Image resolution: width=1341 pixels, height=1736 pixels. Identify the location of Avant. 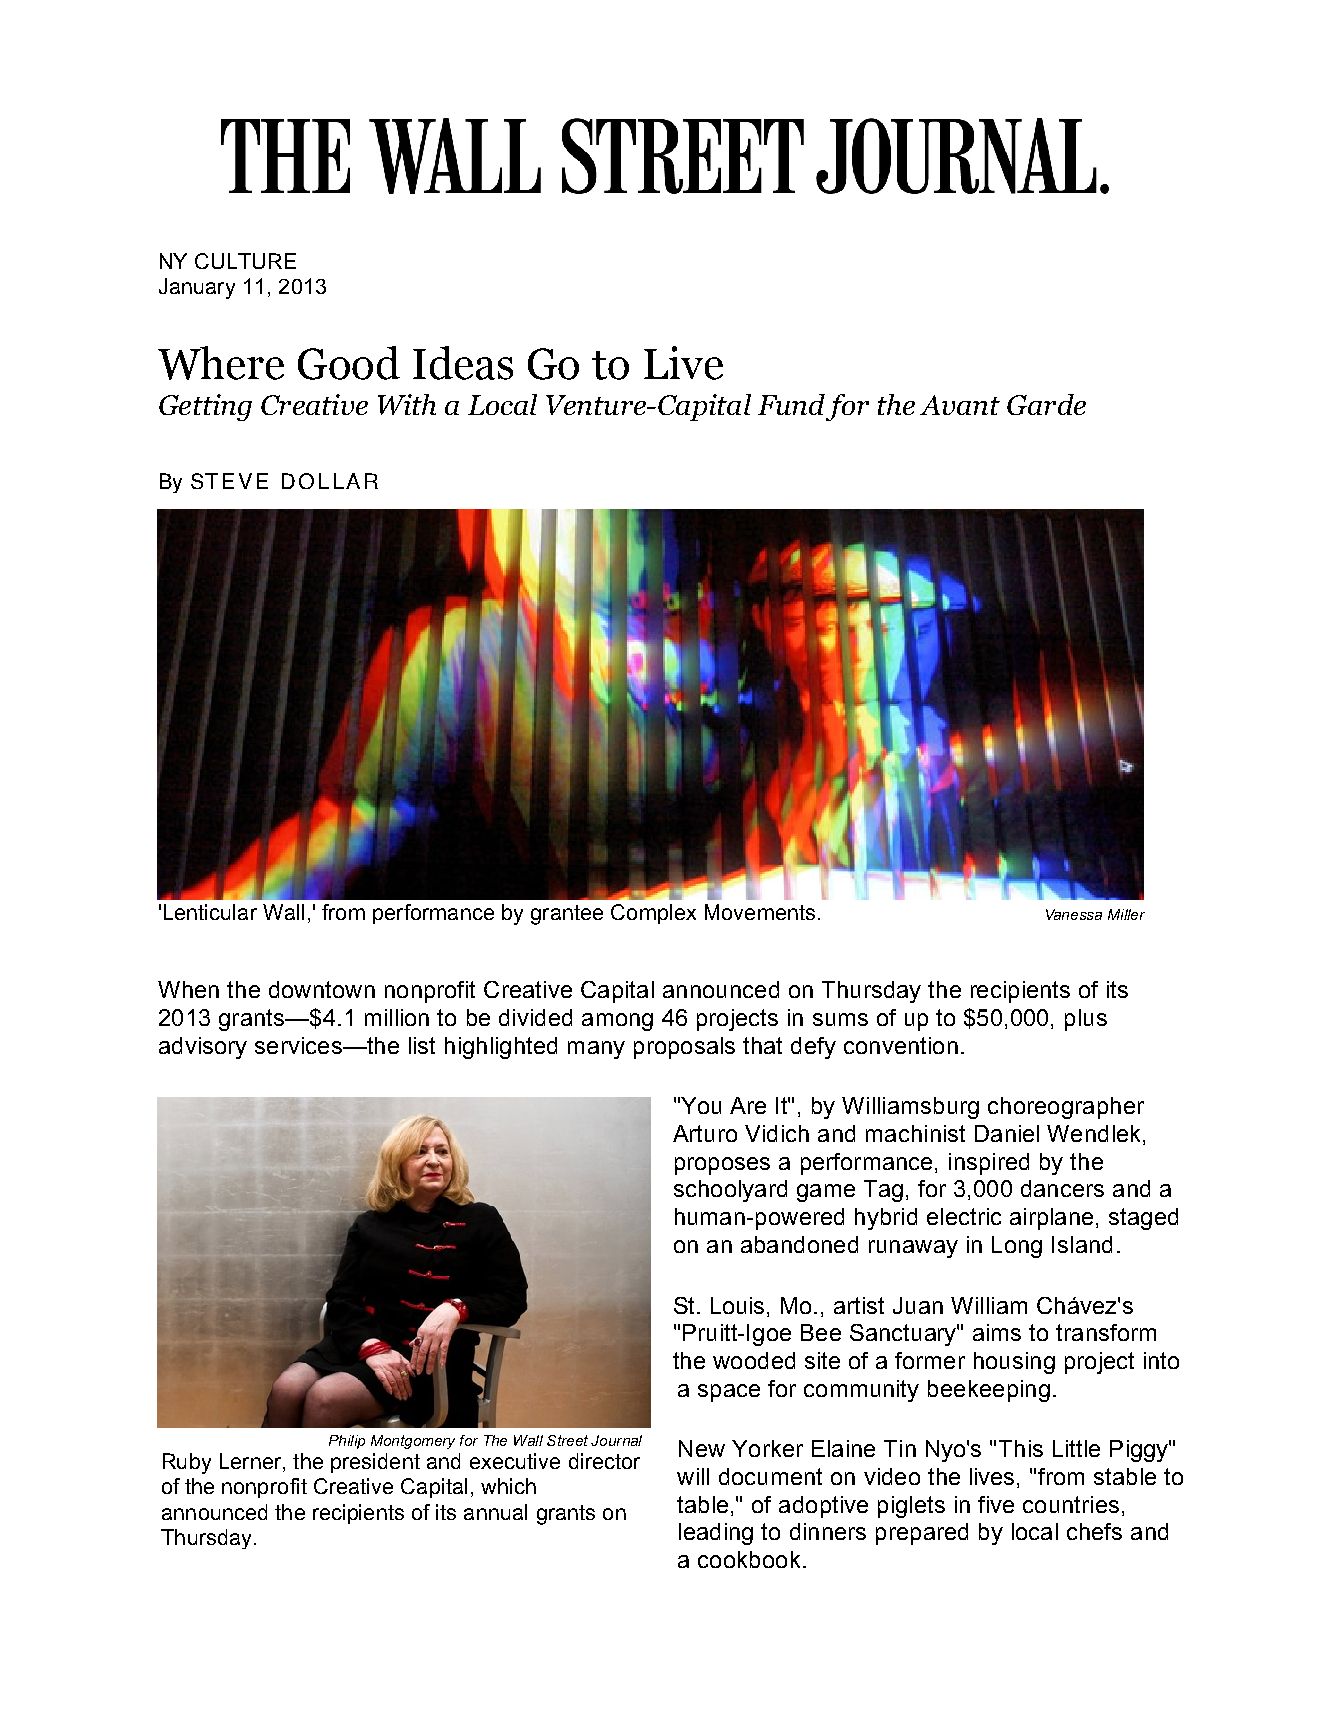
(960, 405).
